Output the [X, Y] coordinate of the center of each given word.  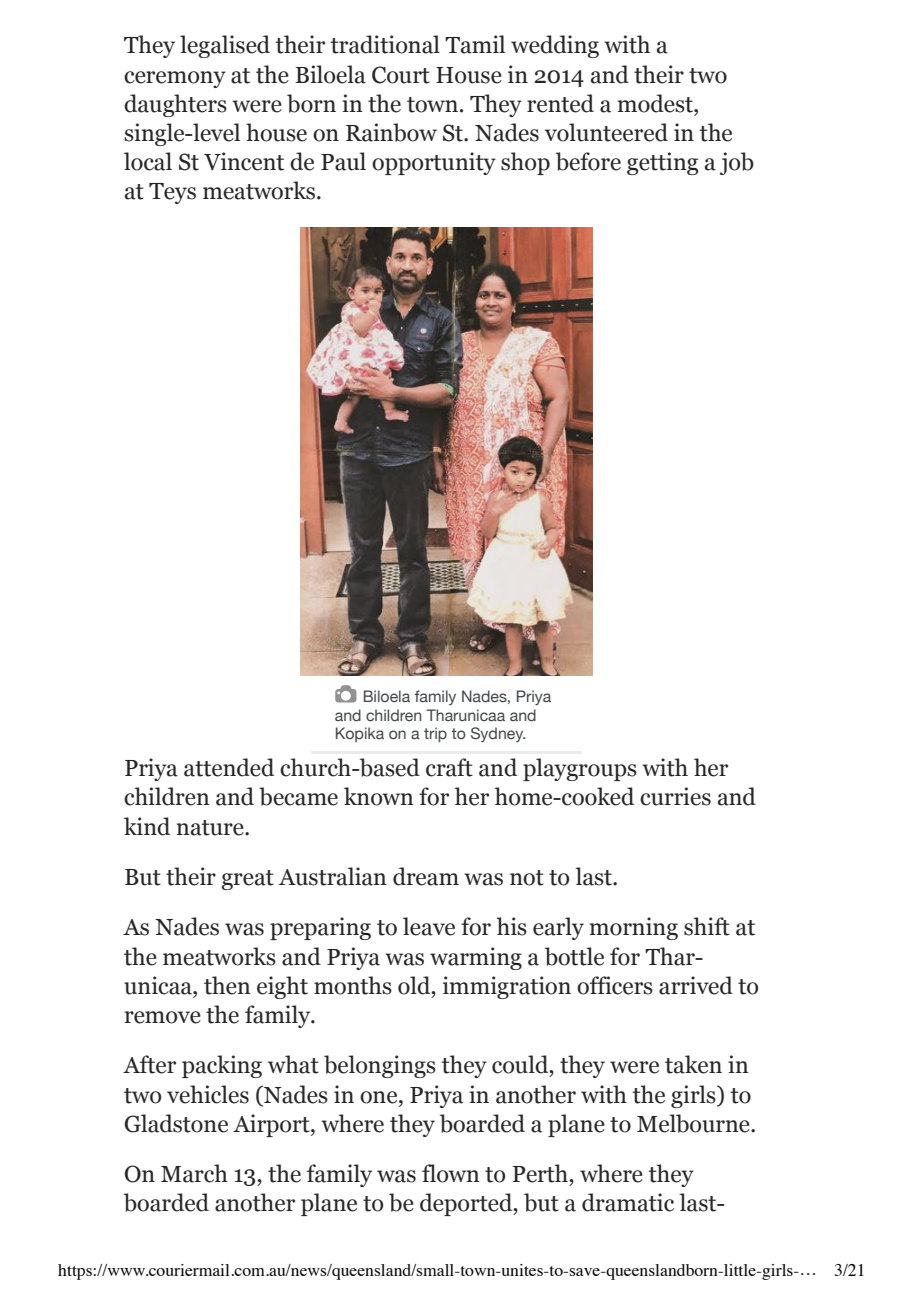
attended [229, 767]
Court [401, 75]
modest [656, 103]
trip [435, 734]
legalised [225, 46]
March [194, 1173]
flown [451, 1173]
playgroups [580, 769]
